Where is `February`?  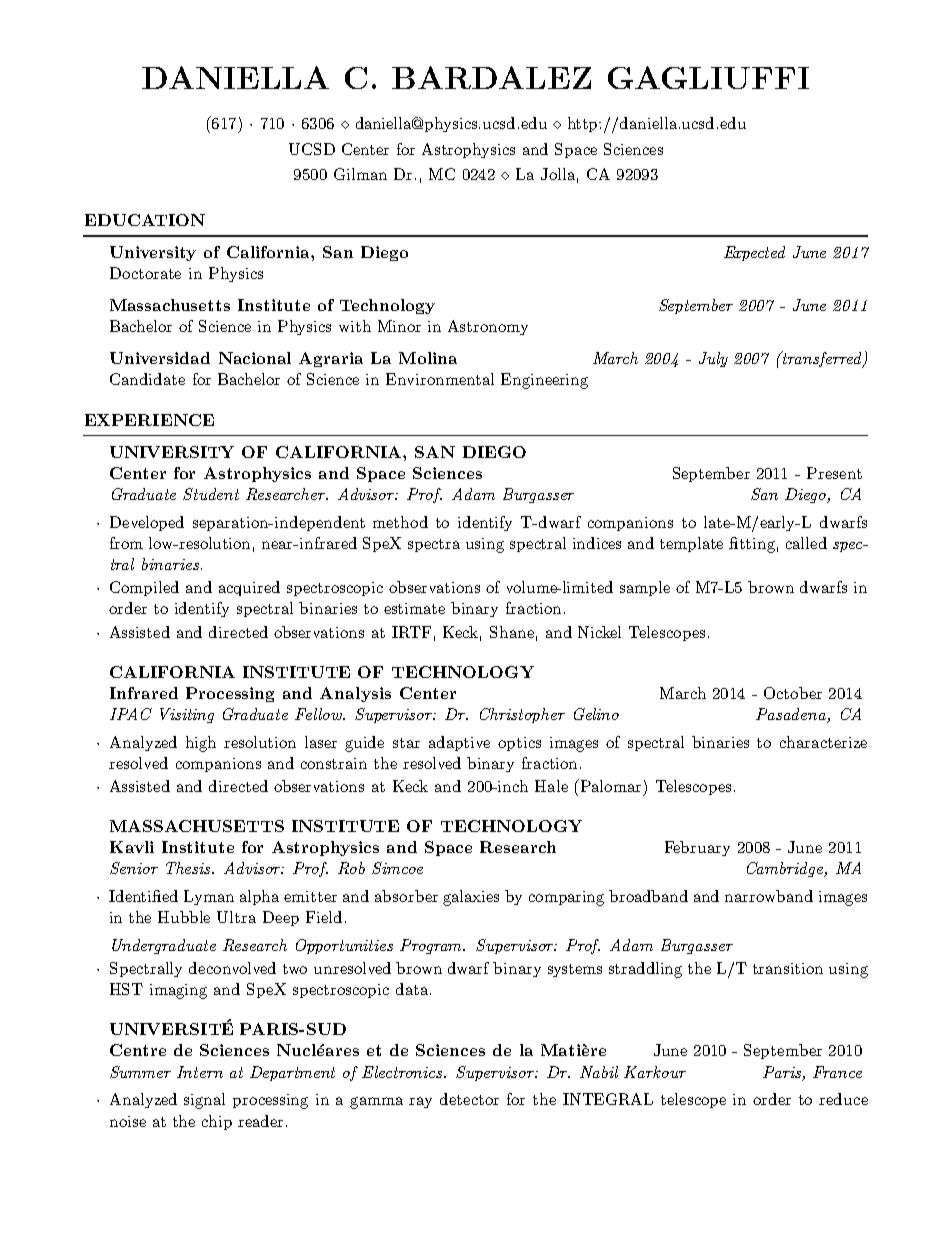 February is located at coordinates (697, 848).
